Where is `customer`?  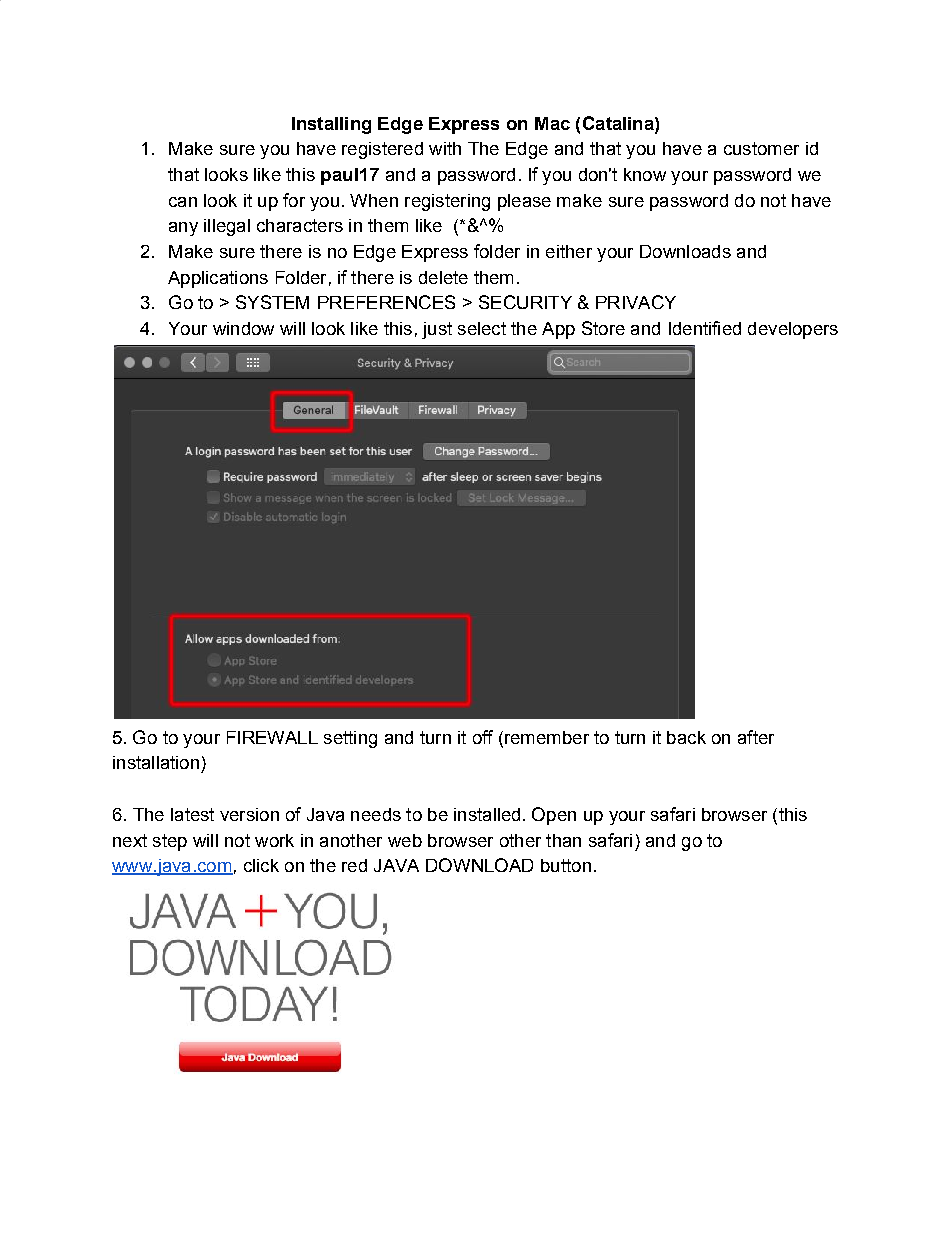
customer is located at coordinates (761, 148).
